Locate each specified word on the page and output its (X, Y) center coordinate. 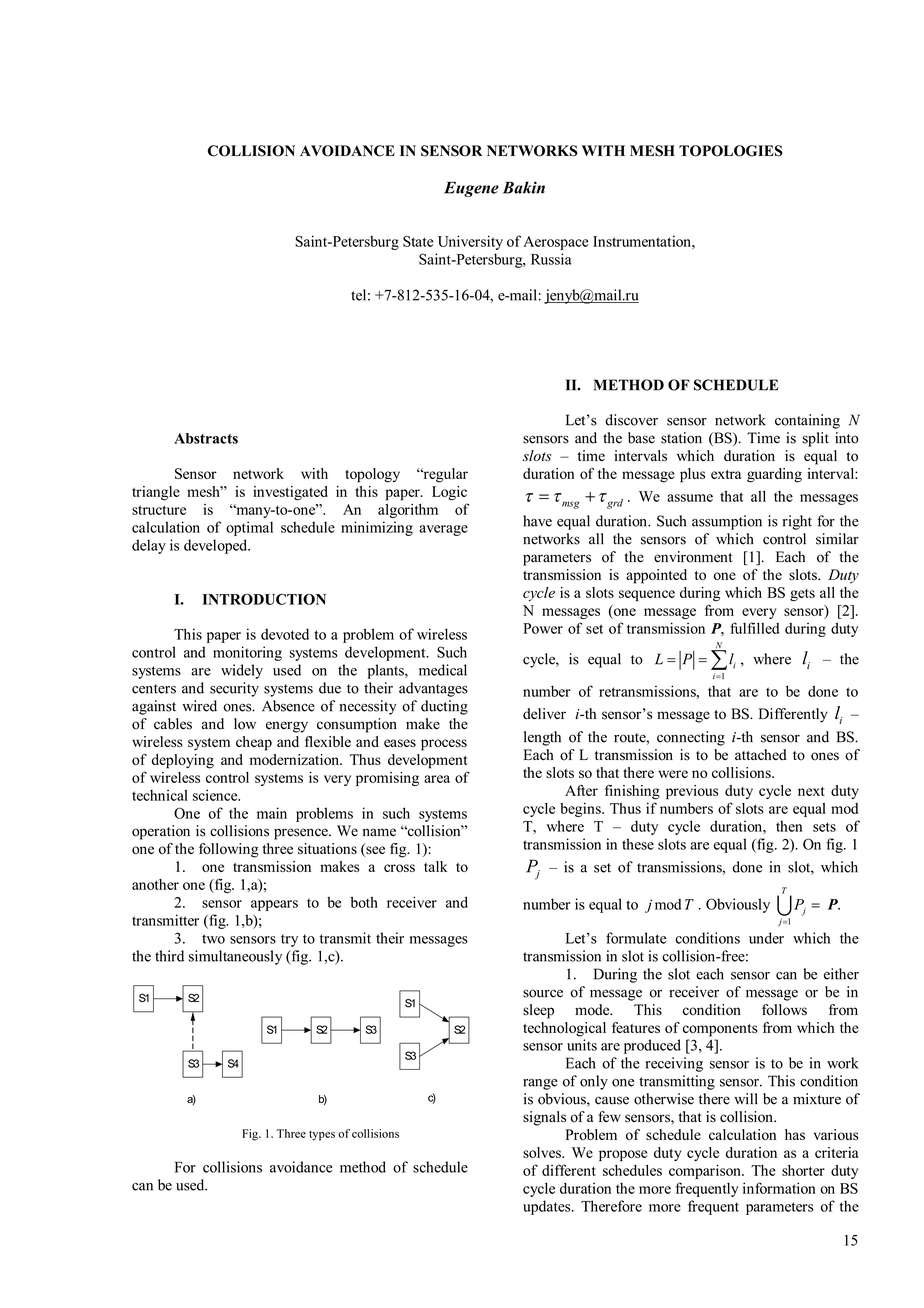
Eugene (471, 189)
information (779, 1188)
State (418, 241)
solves (543, 1152)
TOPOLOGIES (730, 151)
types (322, 1136)
